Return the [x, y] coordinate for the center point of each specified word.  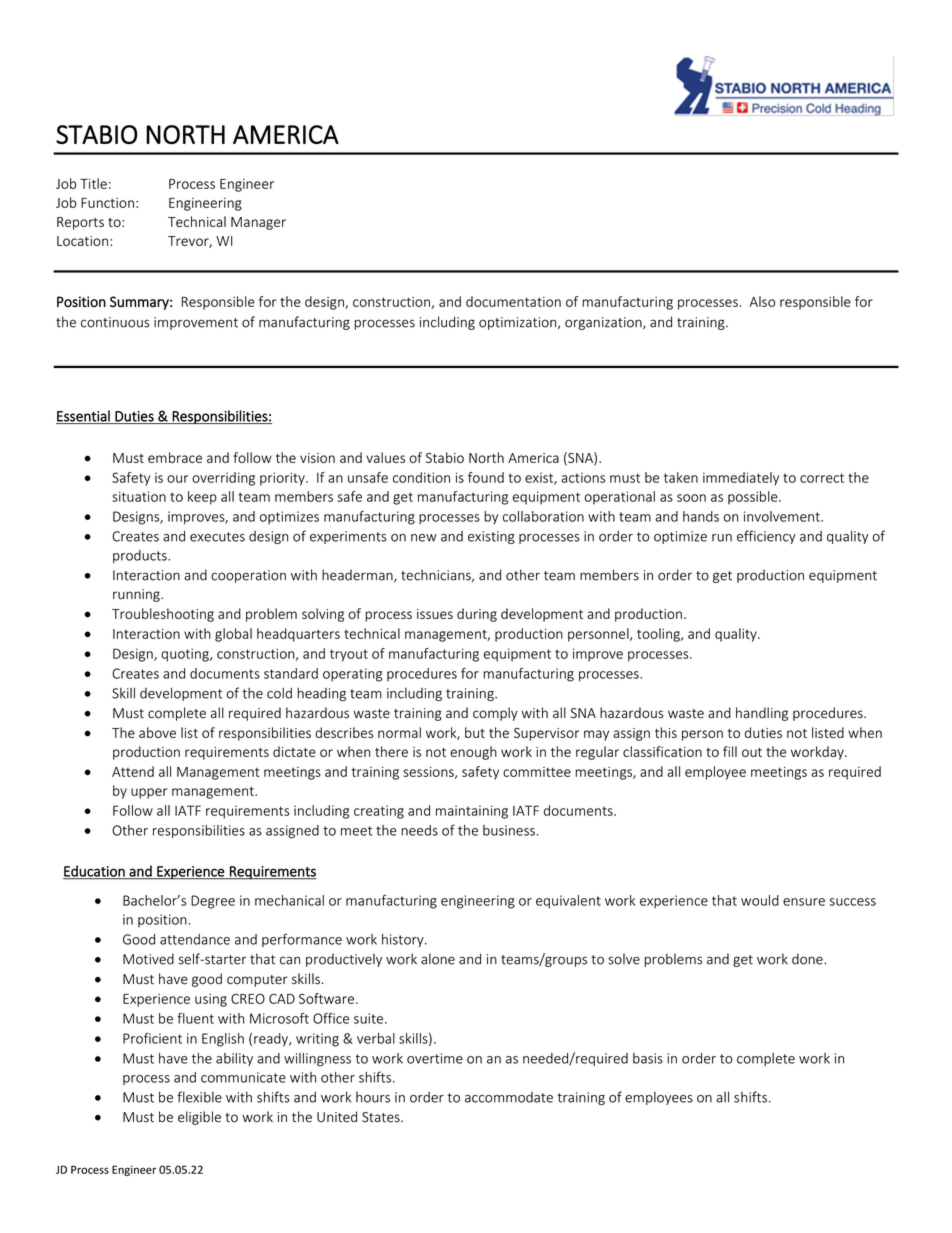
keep [202, 498]
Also [762, 301]
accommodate [509, 1097]
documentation [513, 301]
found [486, 477]
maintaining [472, 812]
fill [730, 751]
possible [754, 498]
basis [648, 1058]
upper [149, 793]
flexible [199, 1097]
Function [107, 203]
